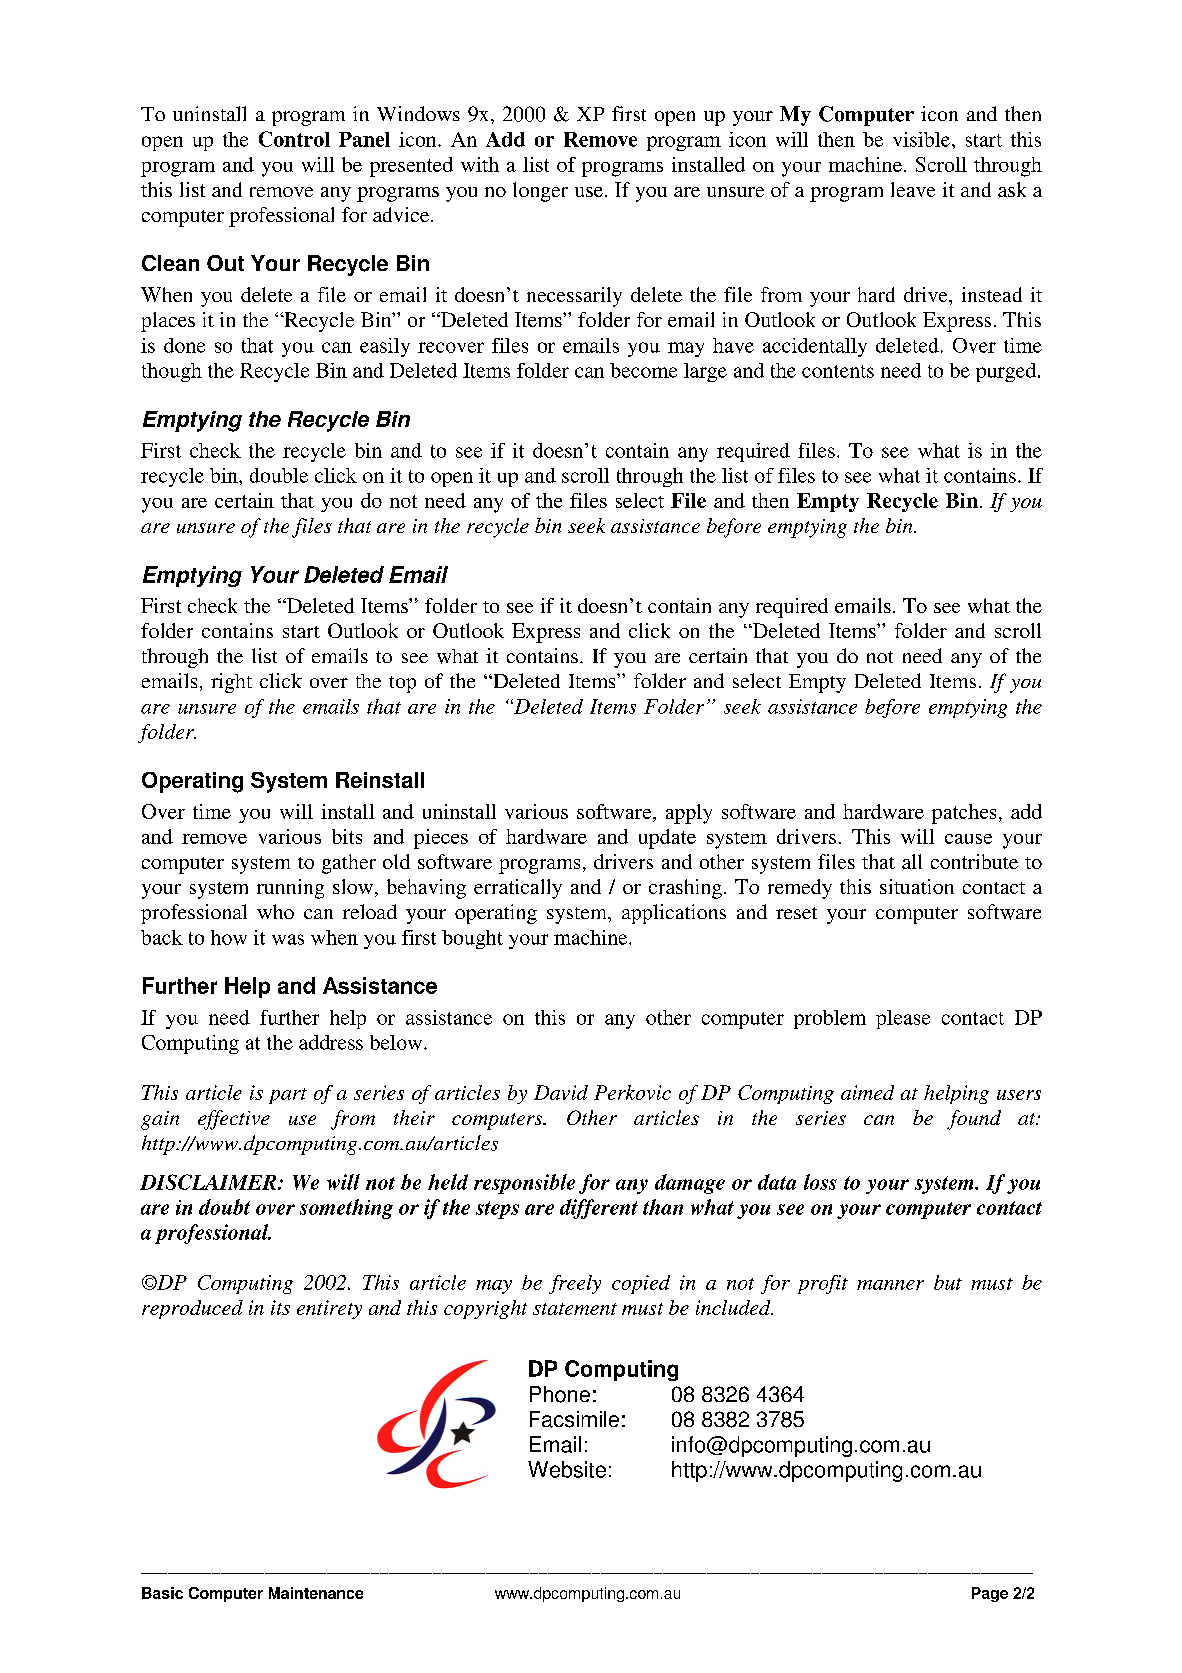 This document has width=1182, height=1673. What do you see at coordinates (990, 1594) in the document?
I see `Page` at bounding box center [990, 1594].
